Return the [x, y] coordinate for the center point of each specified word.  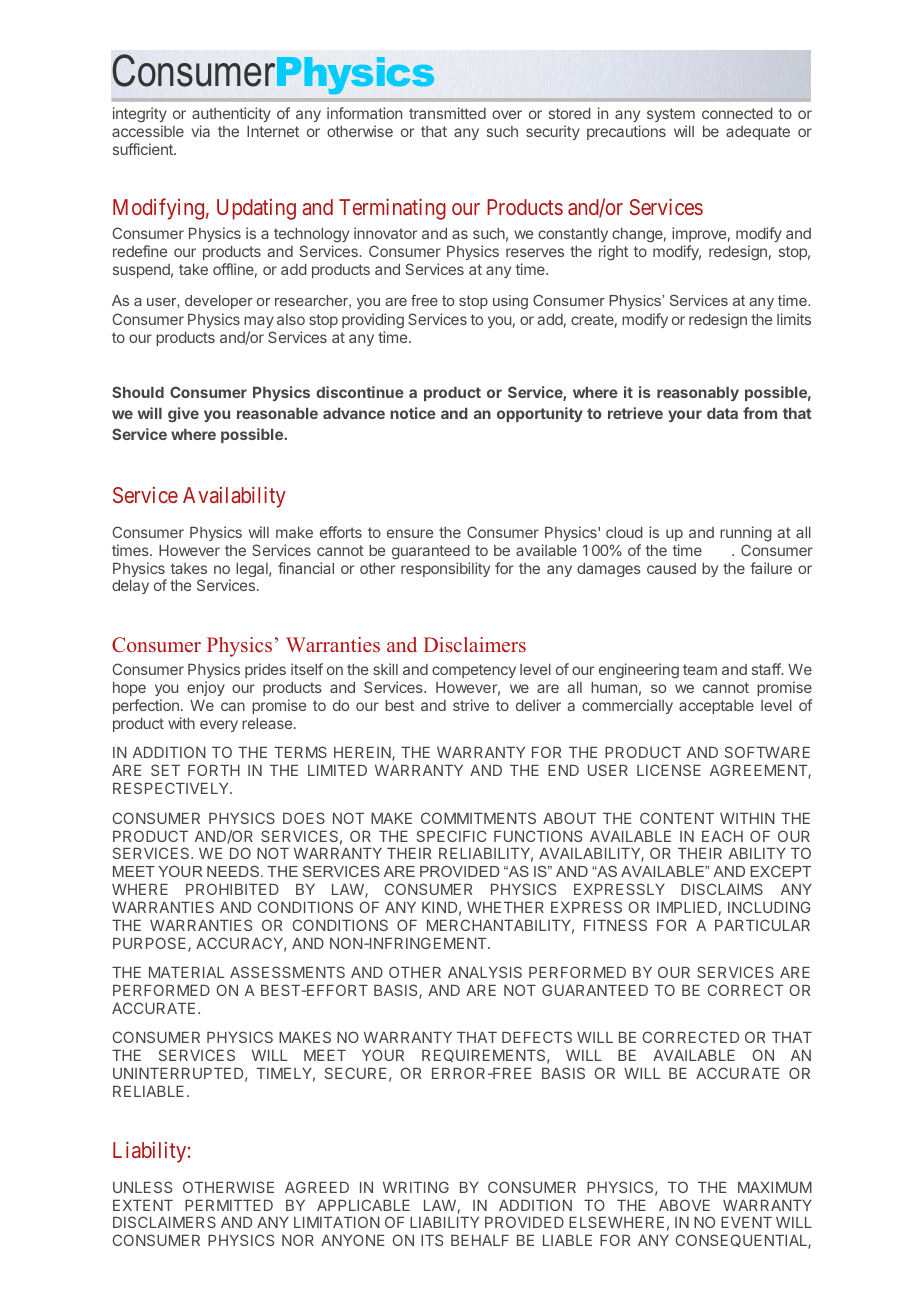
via [201, 131]
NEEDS [234, 871]
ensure [410, 533]
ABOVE [684, 1205]
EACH [722, 836]
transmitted [447, 113]
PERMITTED [229, 1205]
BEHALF [480, 1240]
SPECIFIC [451, 836]
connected [737, 113]
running [746, 534]
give [183, 415]
